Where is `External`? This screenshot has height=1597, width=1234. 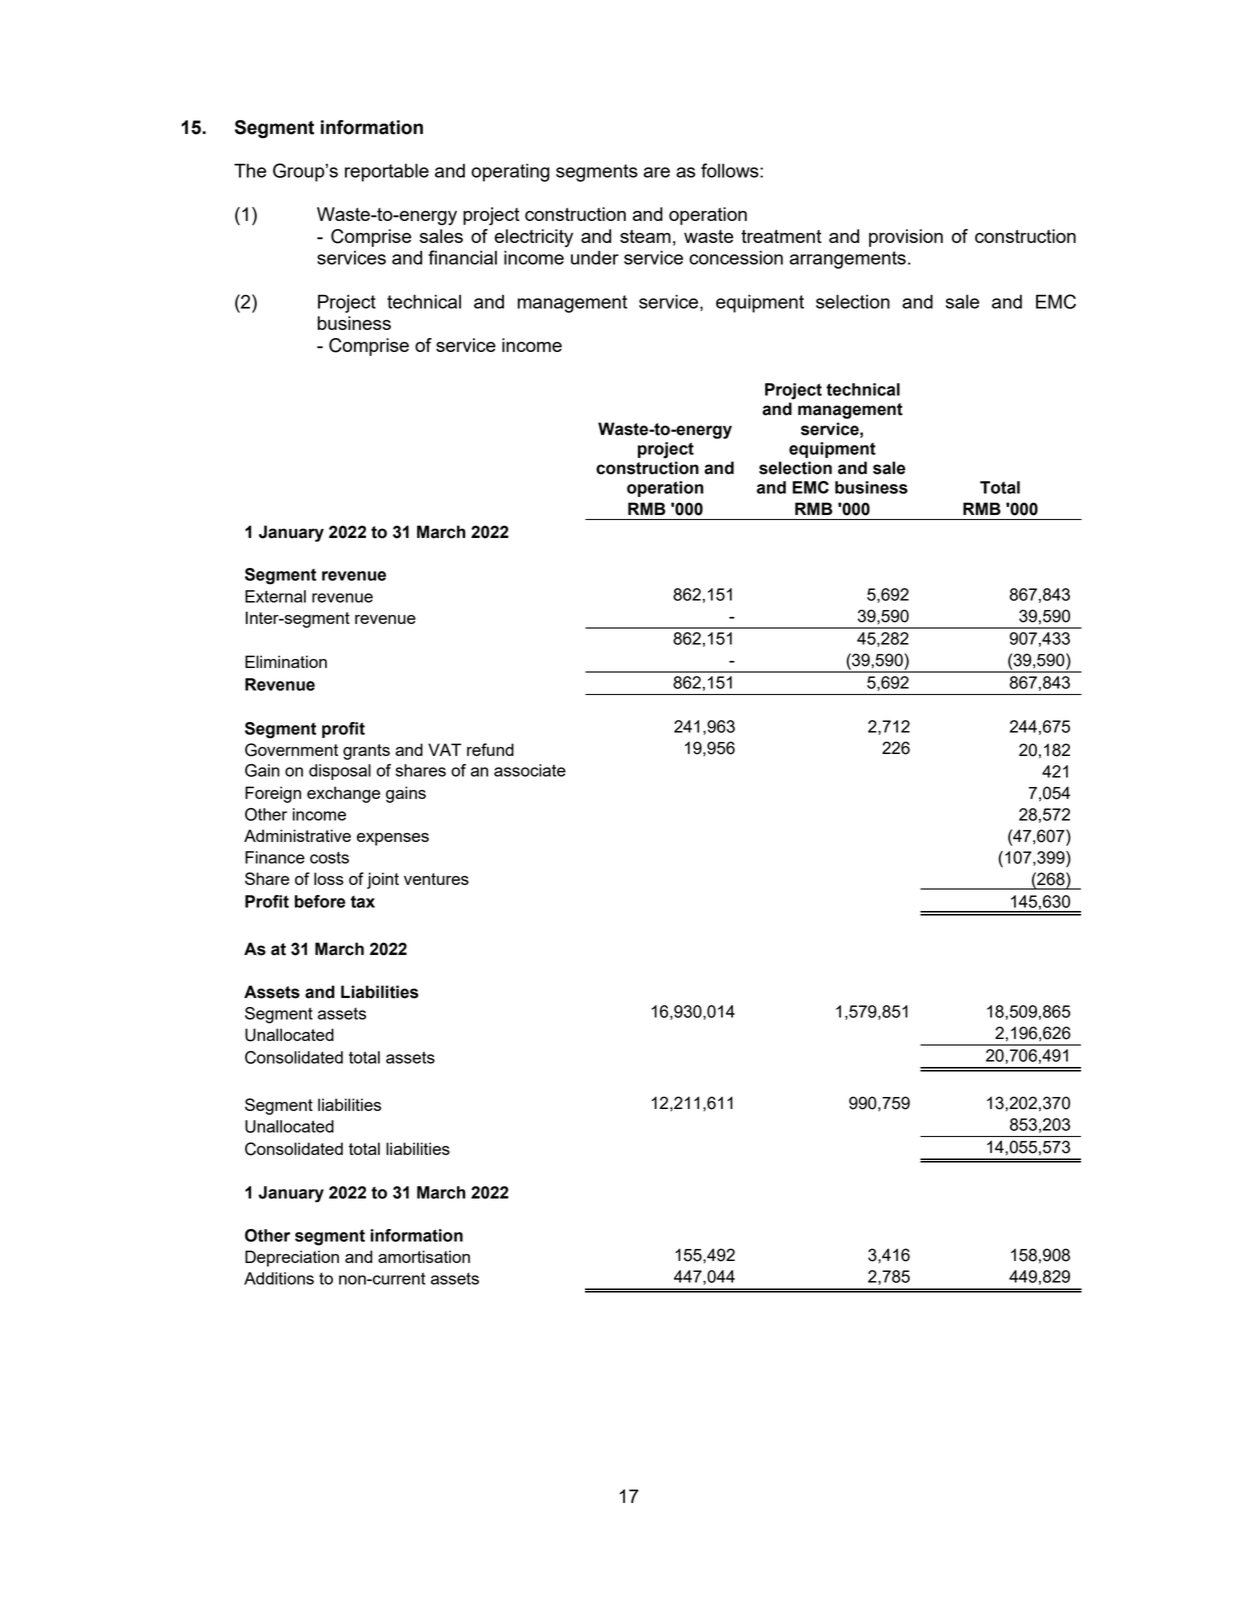 External is located at coordinates (275, 596).
